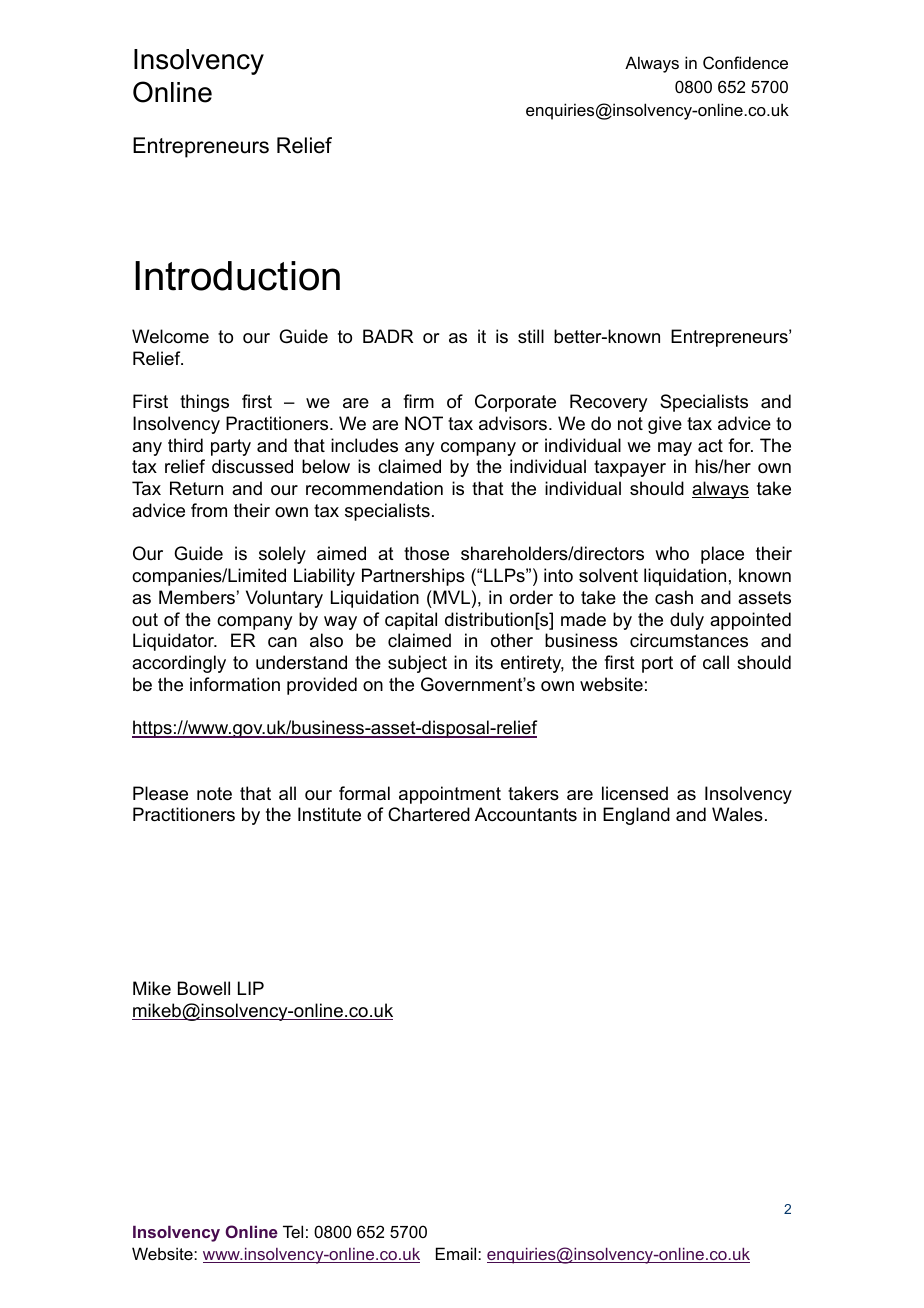 The width and height of the image is (924, 1308). I want to click on Introduction, so click(237, 276).
